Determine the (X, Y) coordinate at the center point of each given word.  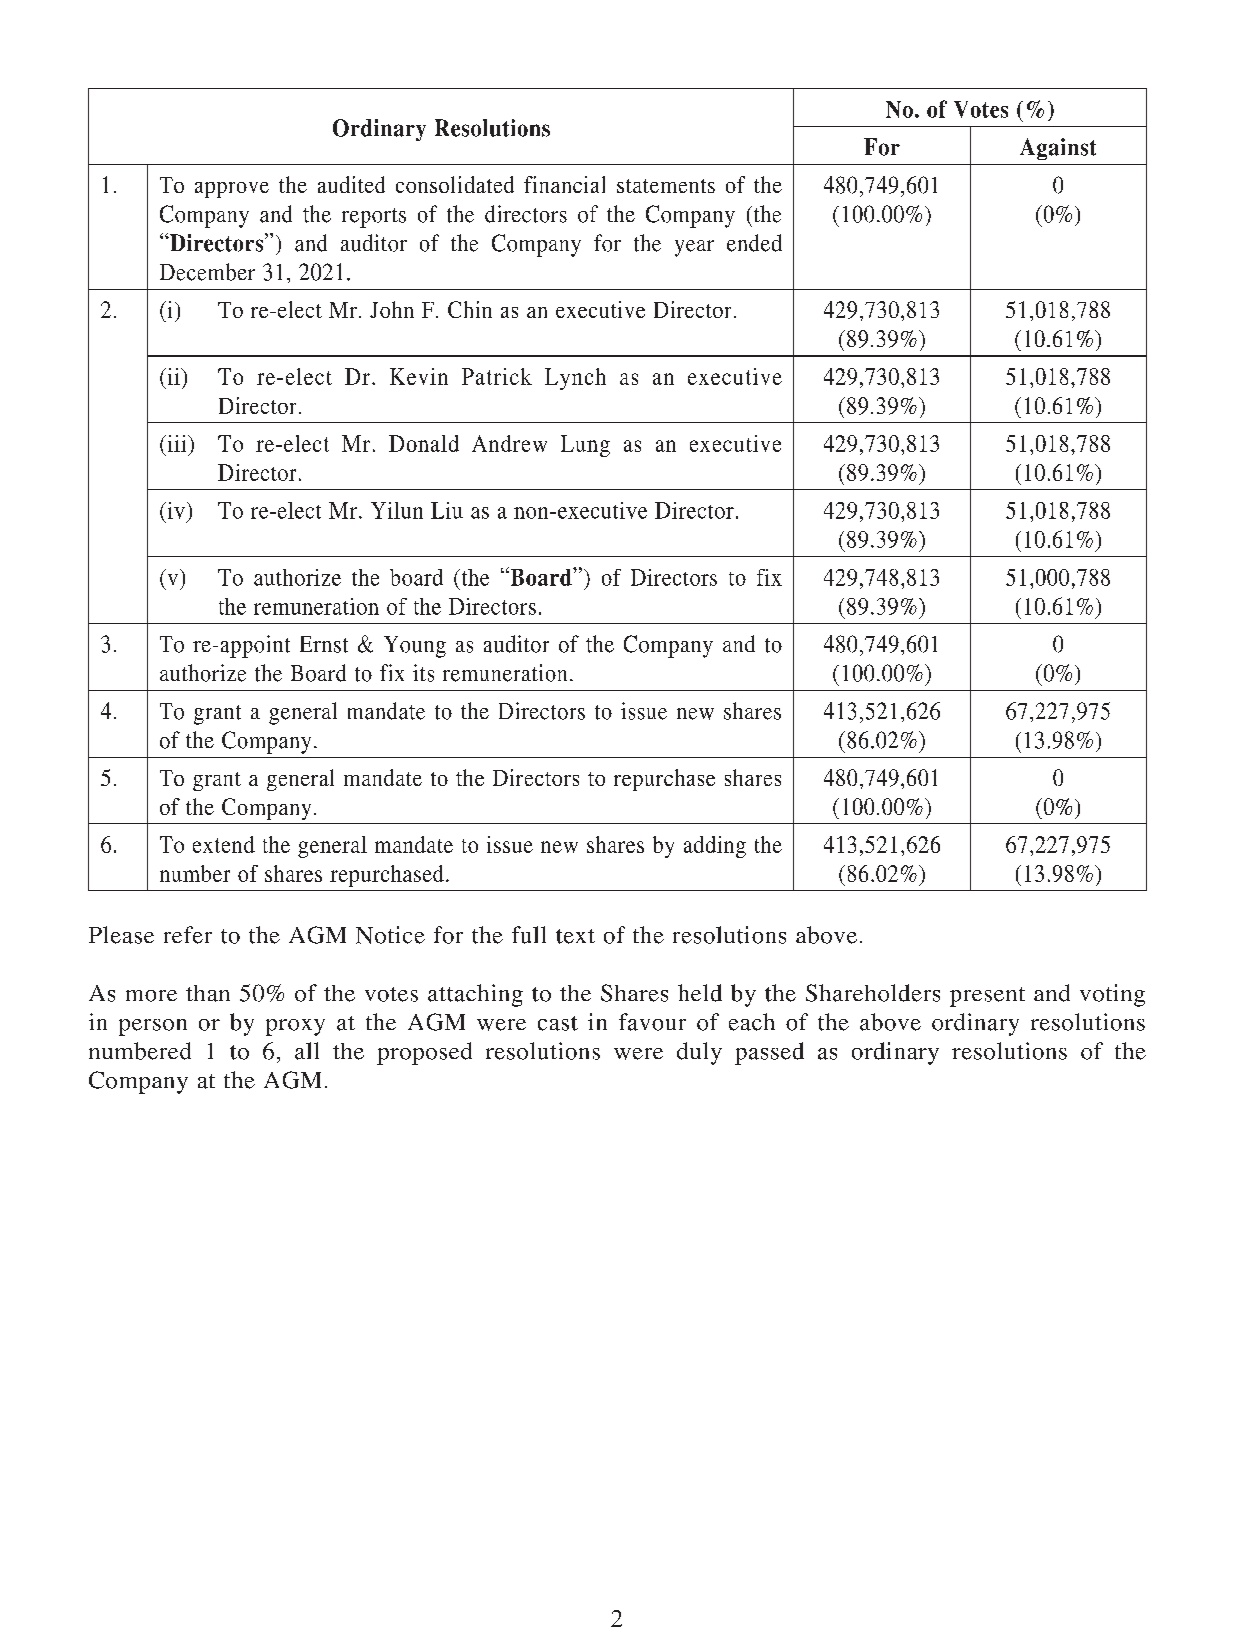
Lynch (575, 379)
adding (715, 847)
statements (666, 186)
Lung (585, 446)
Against (1058, 149)
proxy (295, 1027)
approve (232, 190)
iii (177, 443)
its (423, 673)
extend (224, 844)
